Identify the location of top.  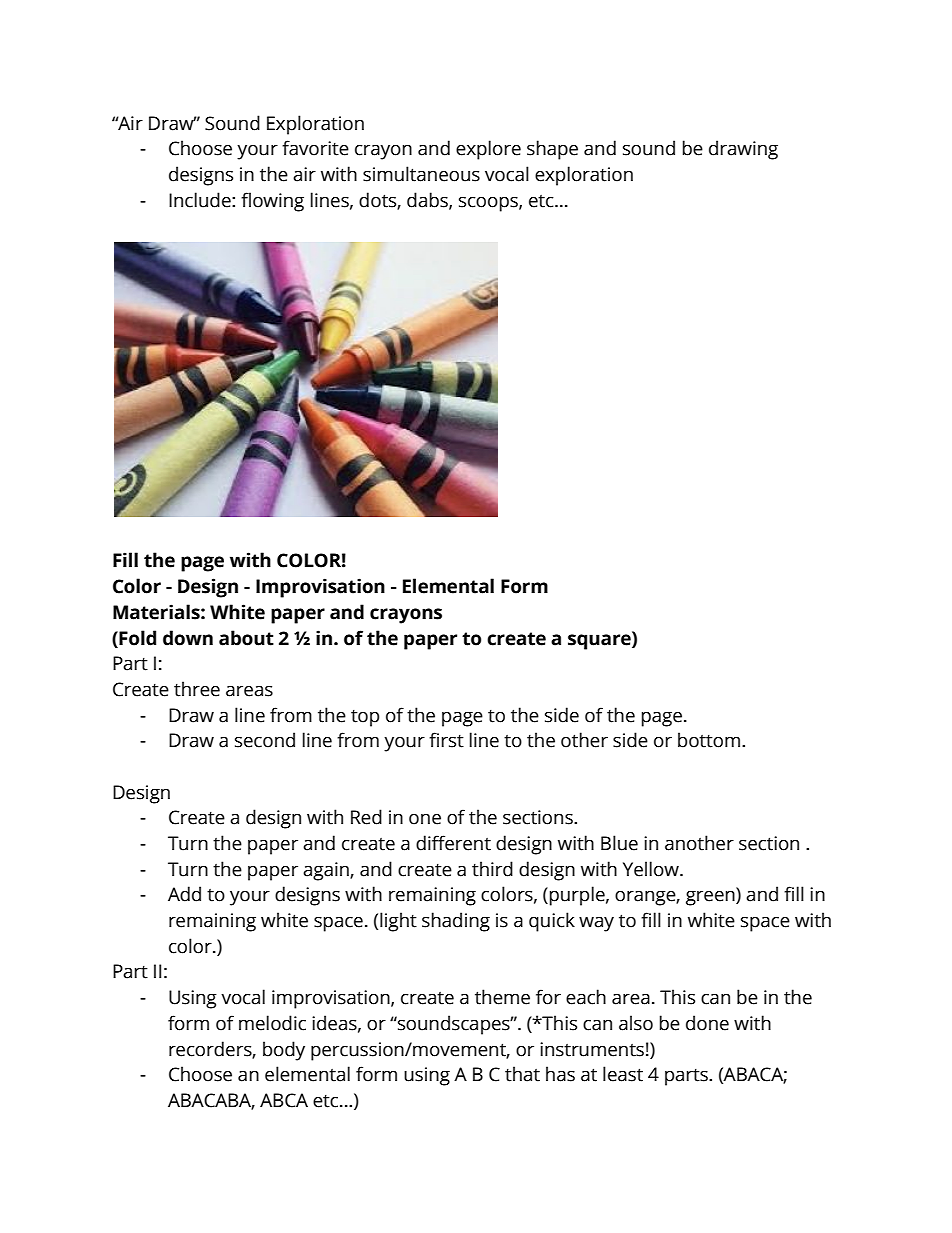
(365, 718).
